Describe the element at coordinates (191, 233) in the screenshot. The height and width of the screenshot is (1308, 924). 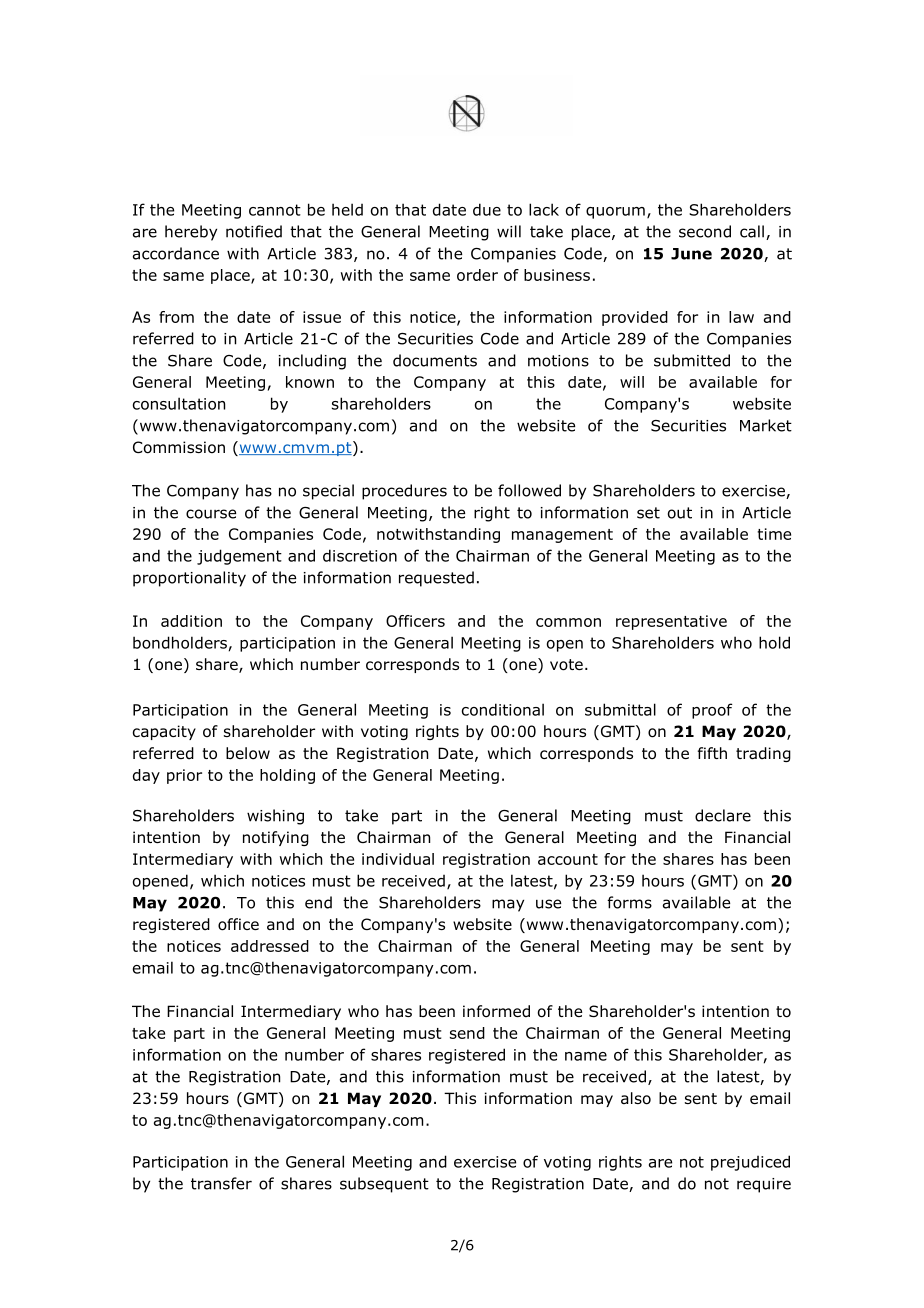
I see `hereby` at that location.
